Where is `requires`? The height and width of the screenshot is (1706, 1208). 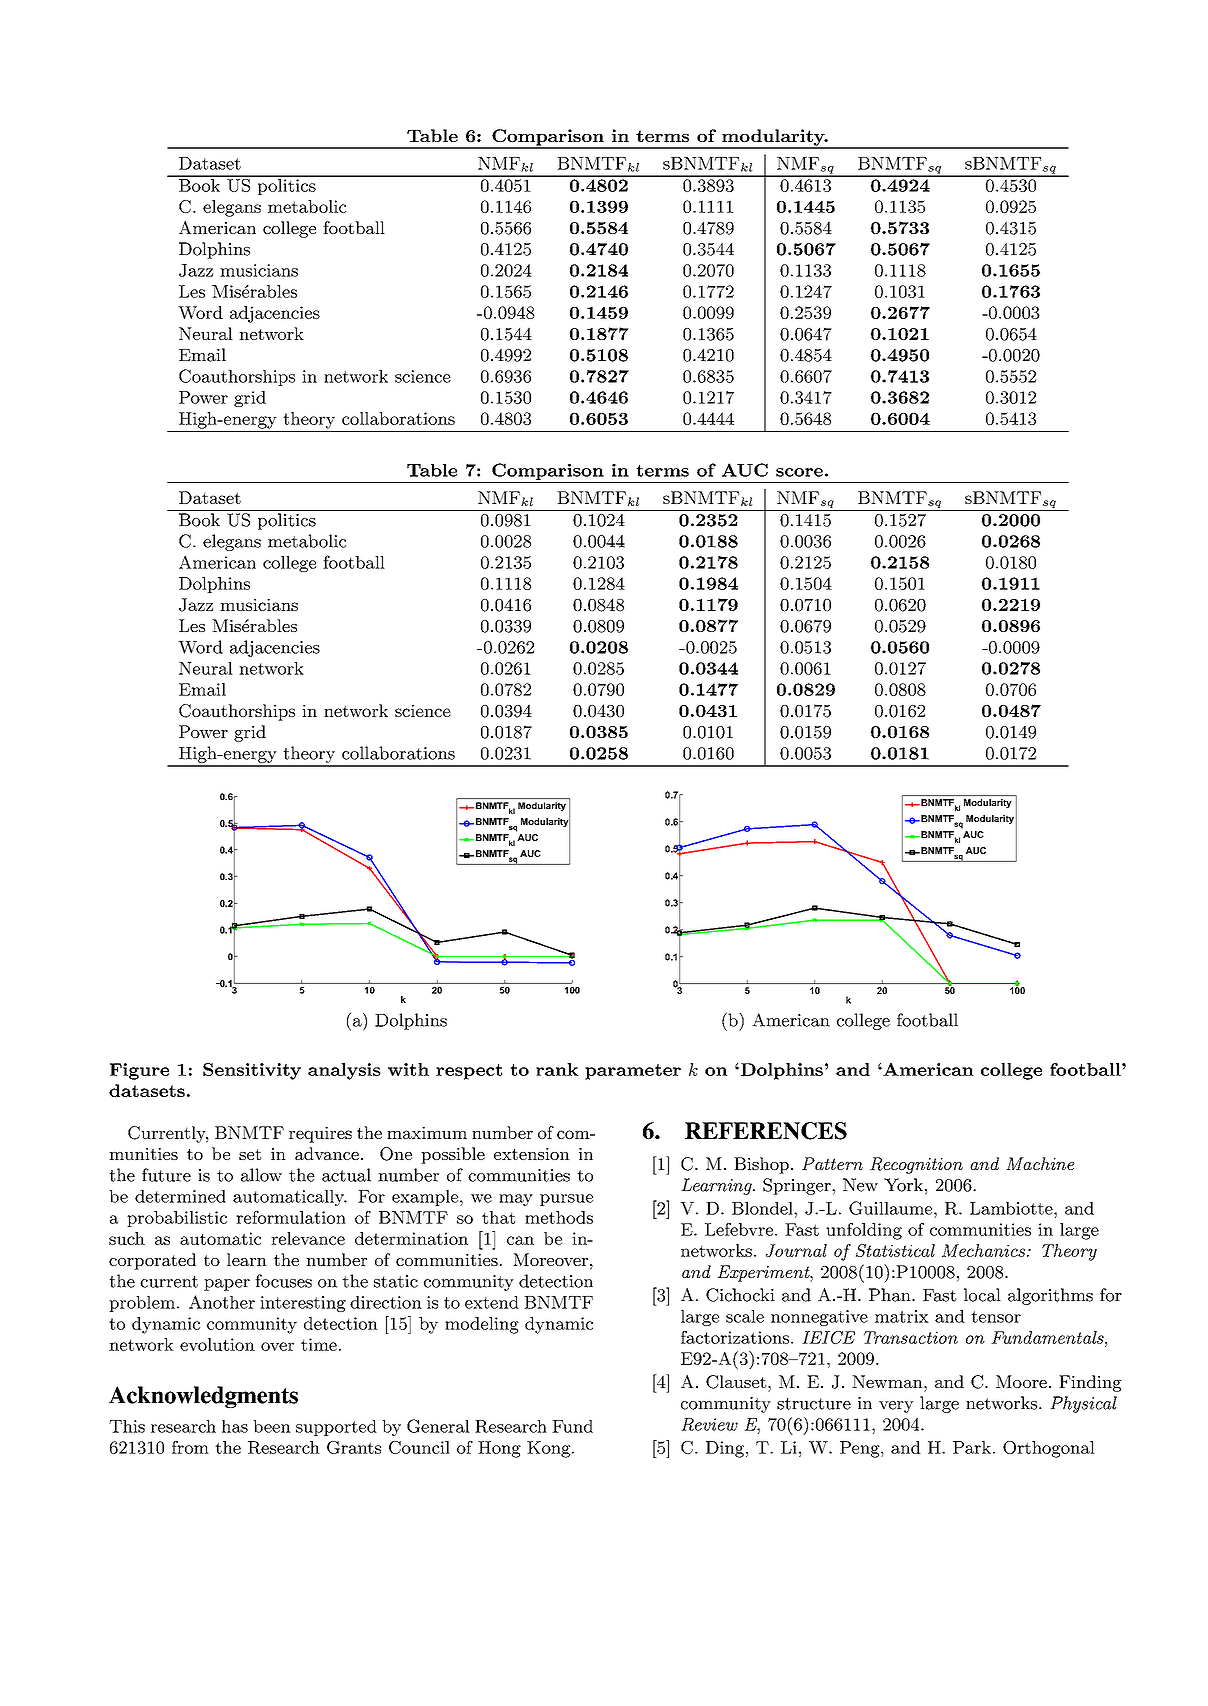 requires is located at coordinates (320, 1134).
